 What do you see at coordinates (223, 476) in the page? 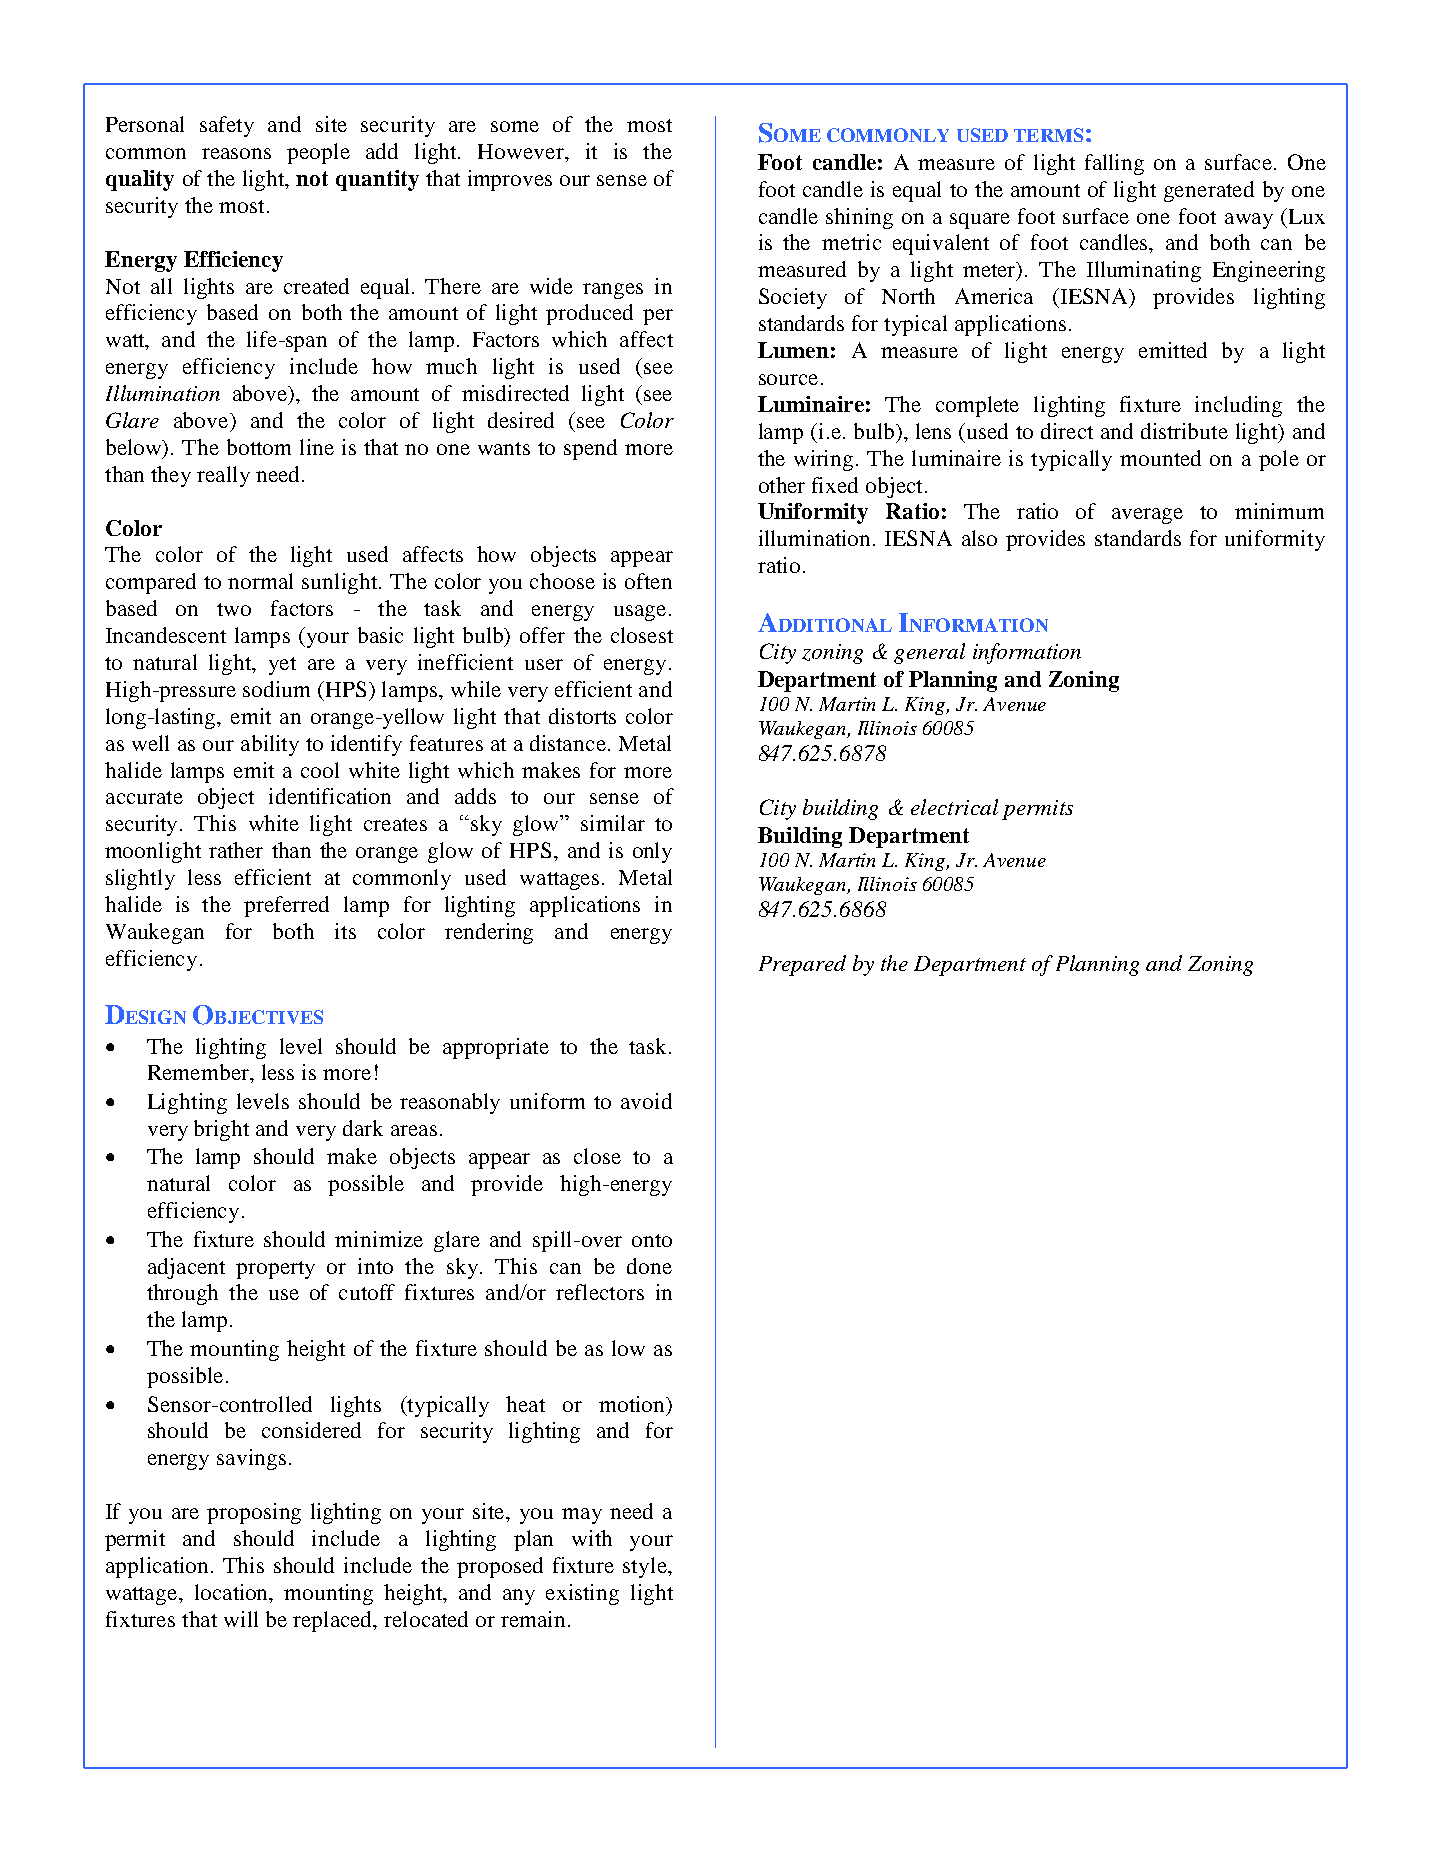
I see `really` at bounding box center [223, 476].
